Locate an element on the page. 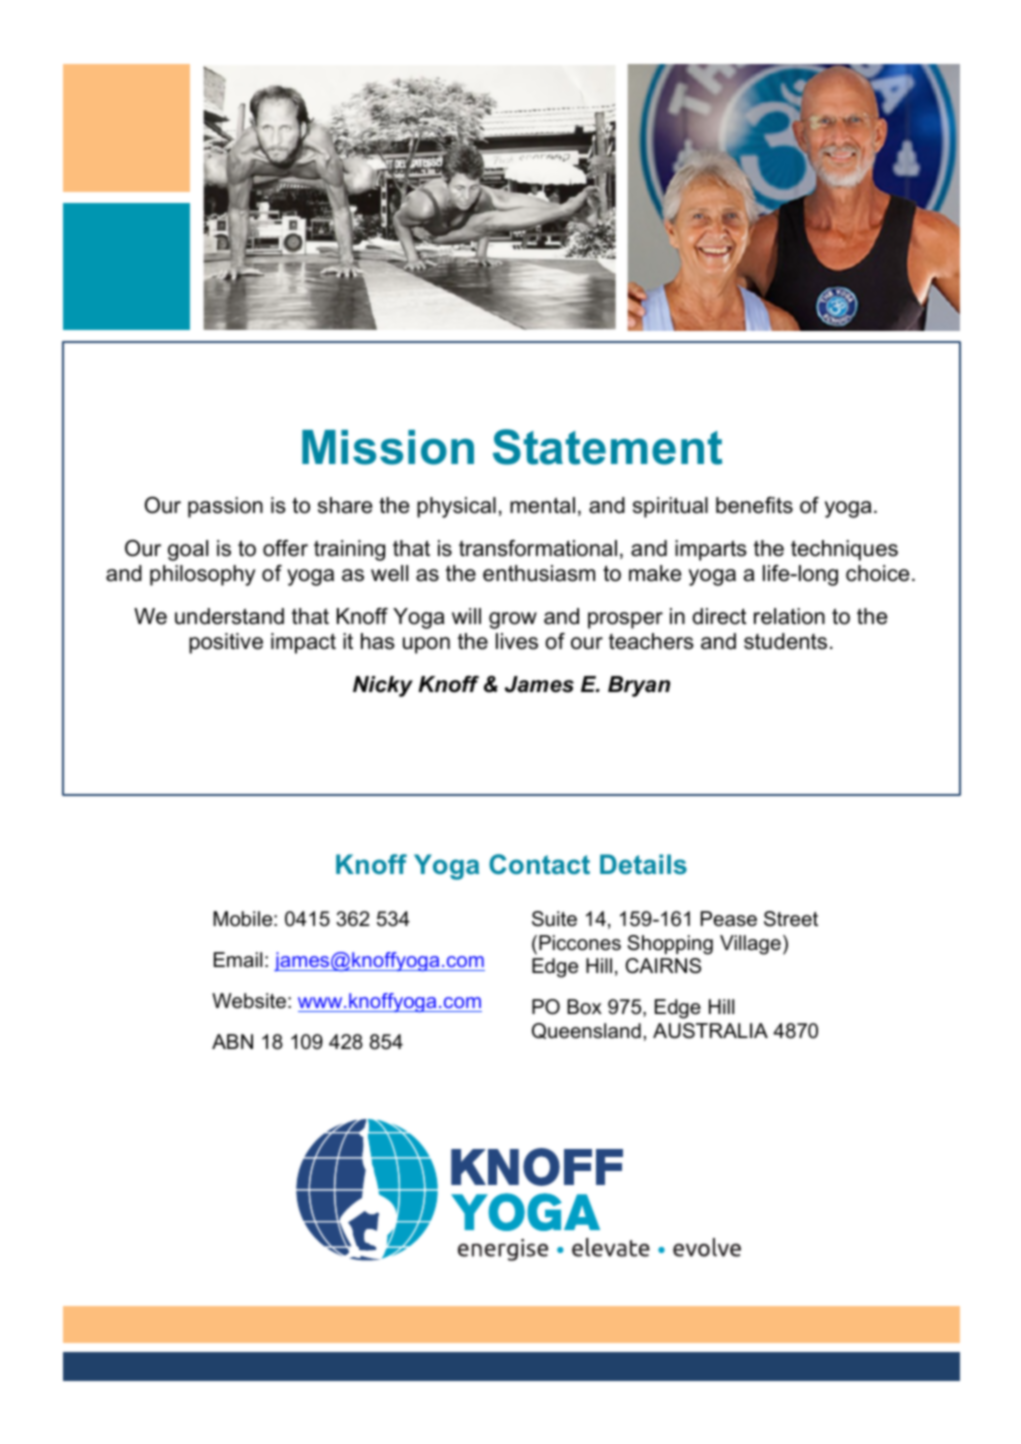 Image resolution: width=1021 pixels, height=1444 pixels. ABN is located at coordinates (232, 1041).
